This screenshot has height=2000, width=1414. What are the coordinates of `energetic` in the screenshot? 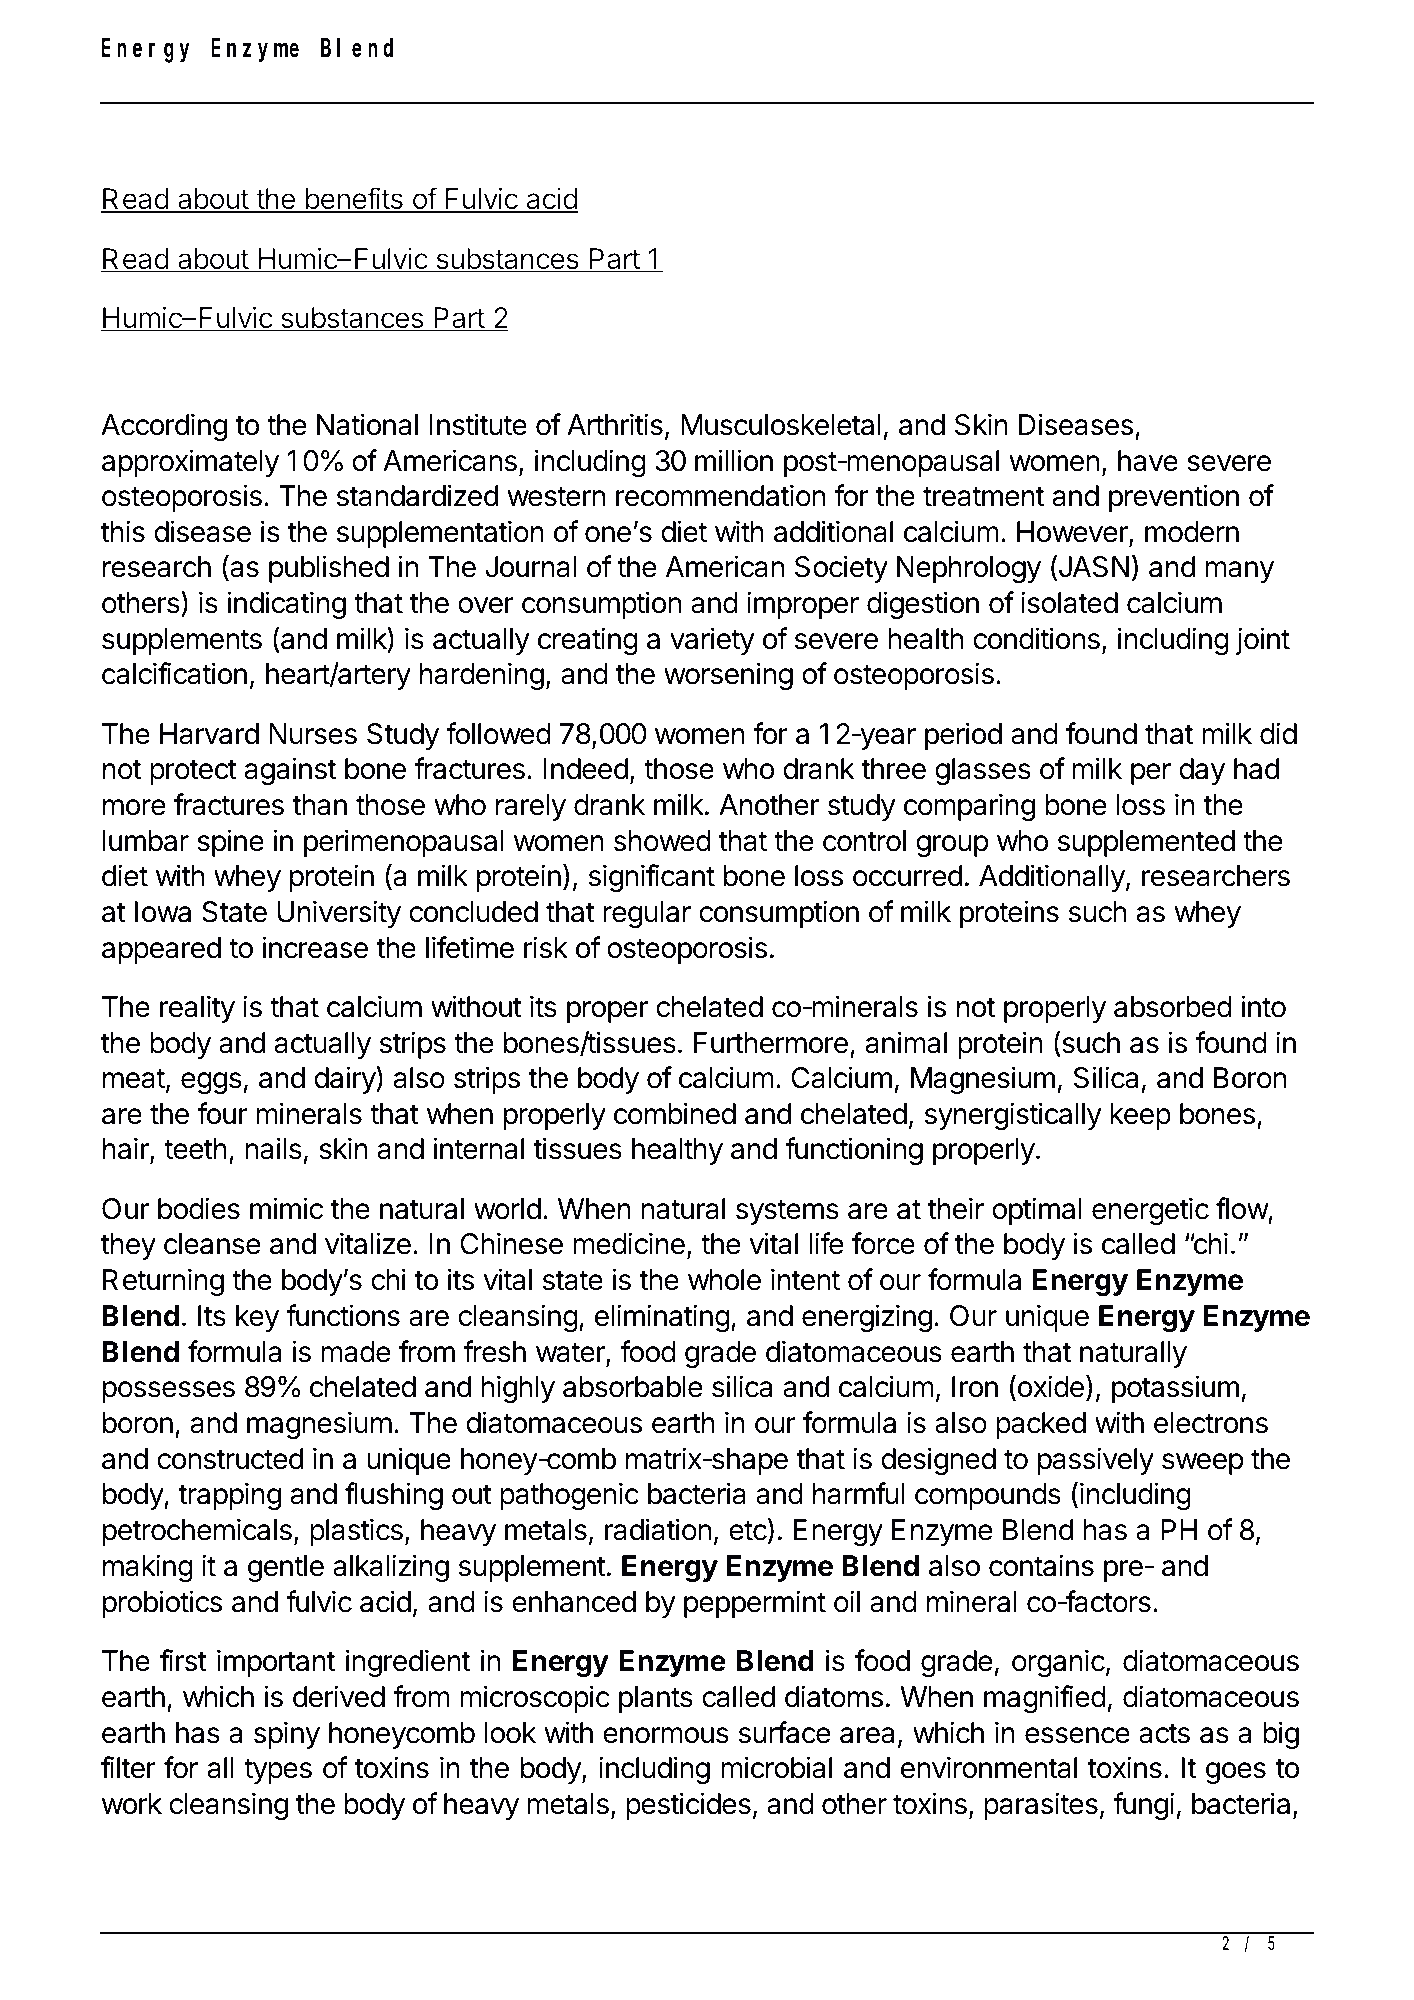 It's located at (1150, 1211).
